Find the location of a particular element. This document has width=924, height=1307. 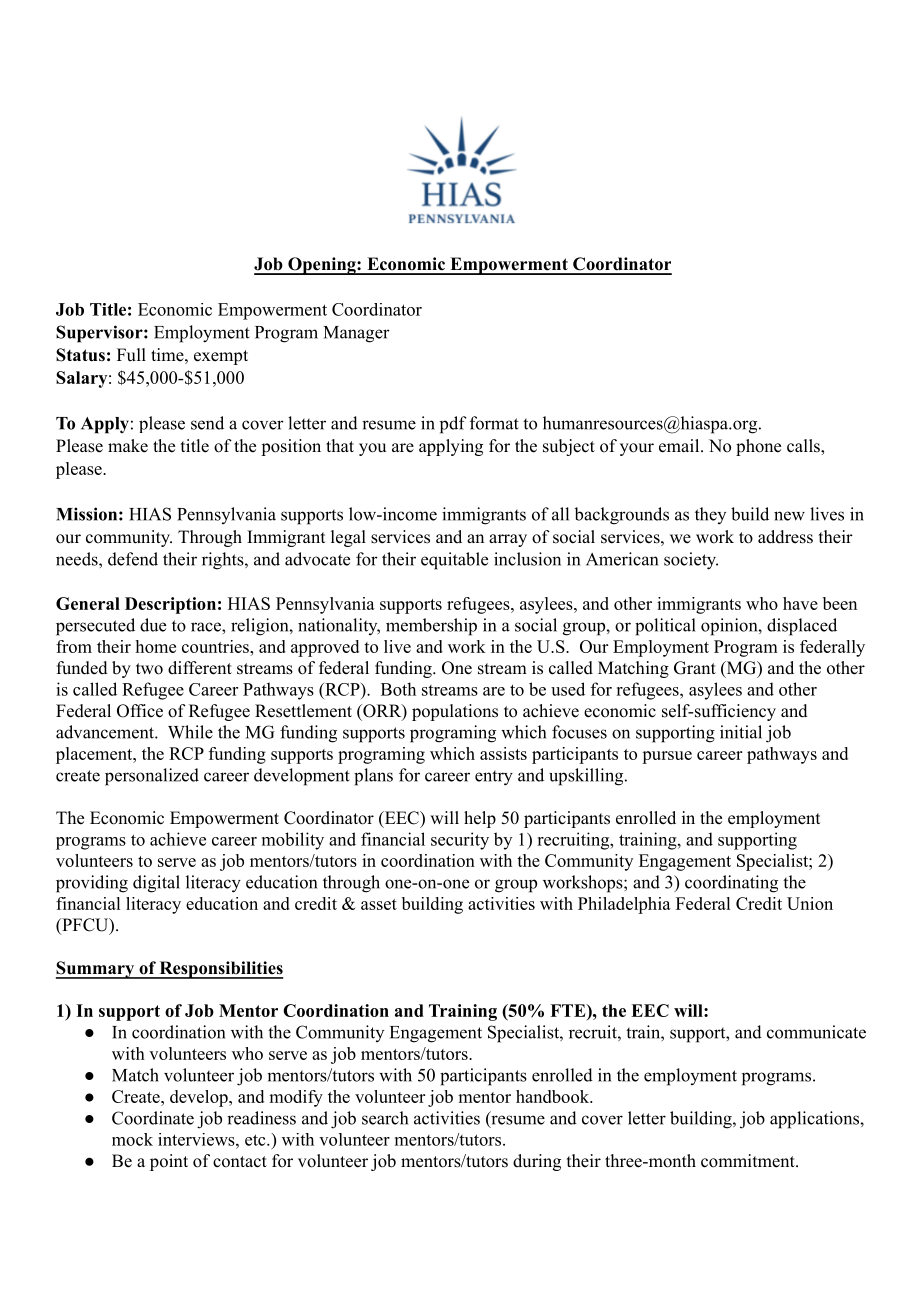

search is located at coordinates (385, 1118).
